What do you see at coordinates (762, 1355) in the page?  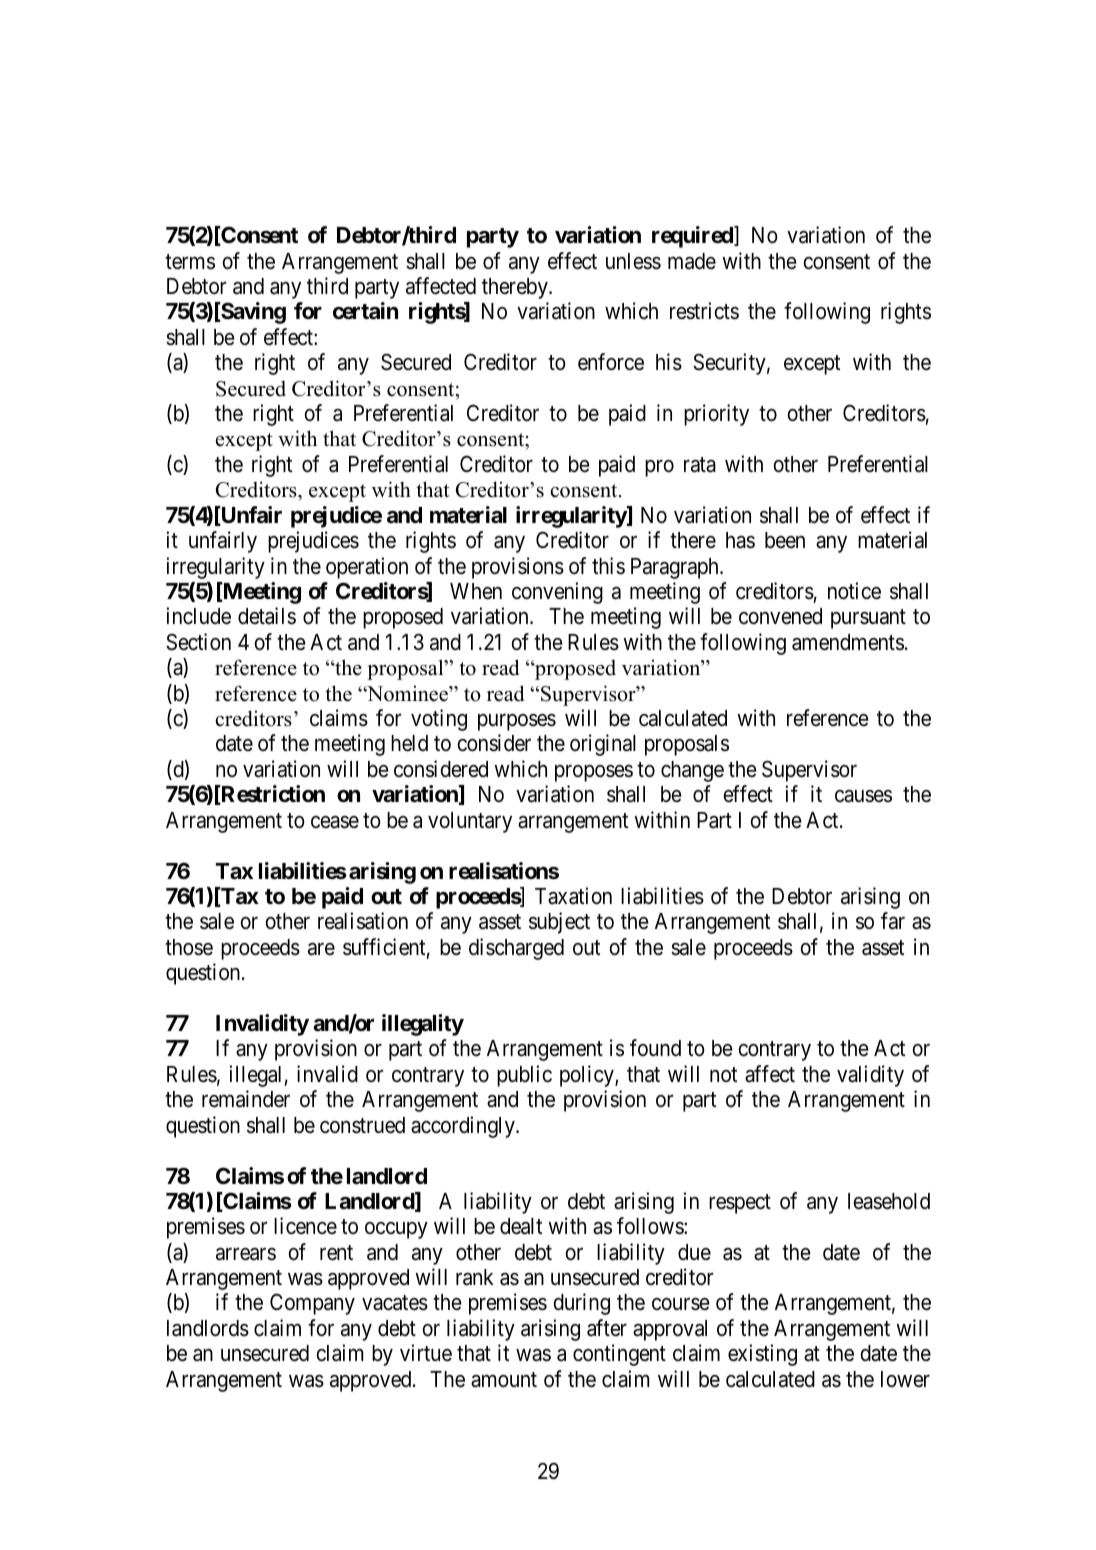 I see `existing` at bounding box center [762, 1355].
